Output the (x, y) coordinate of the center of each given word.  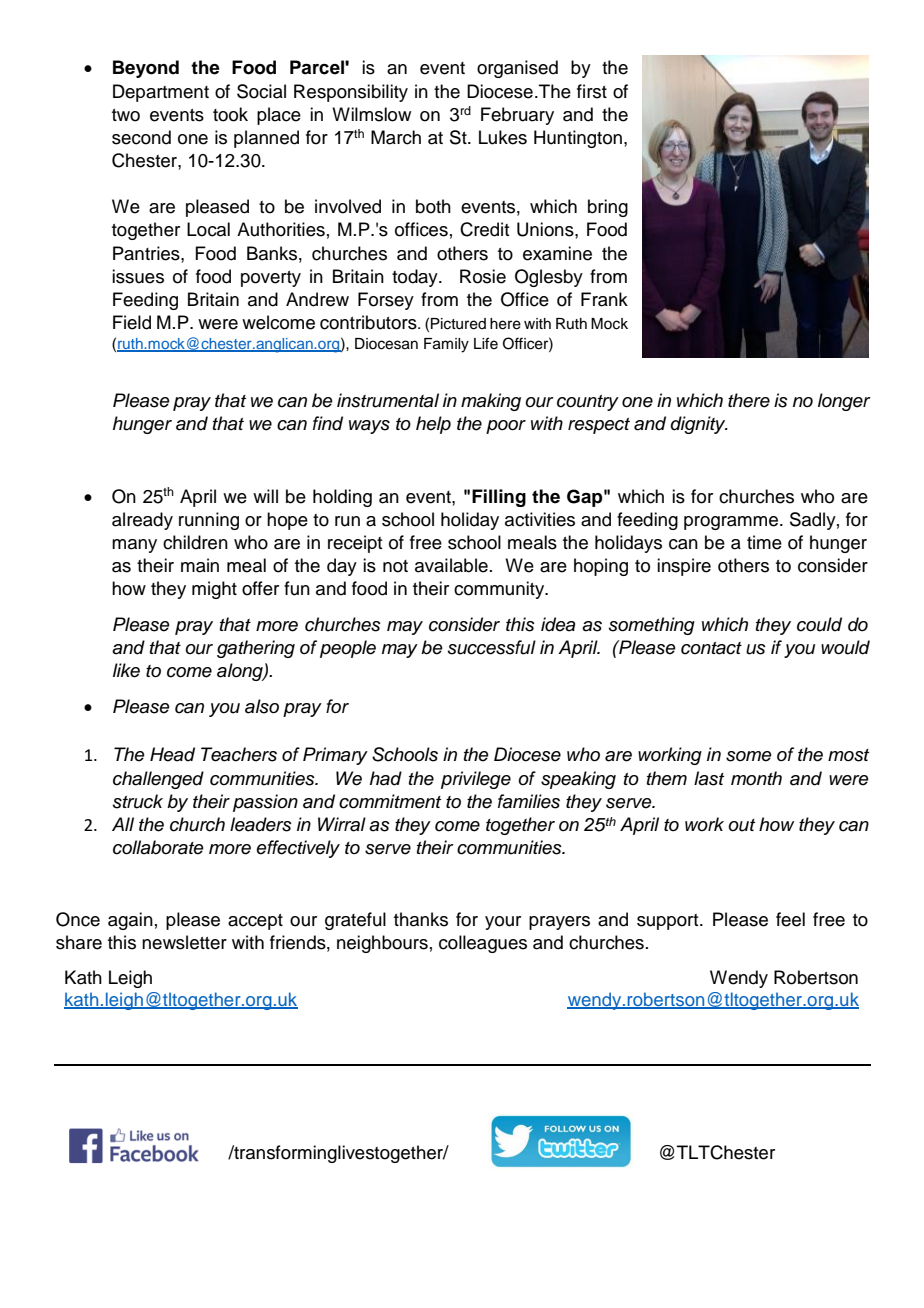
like (126, 670)
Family (446, 345)
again (130, 921)
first (592, 91)
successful (492, 647)
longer (844, 402)
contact (711, 648)
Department (161, 93)
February (517, 116)
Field (132, 322)
